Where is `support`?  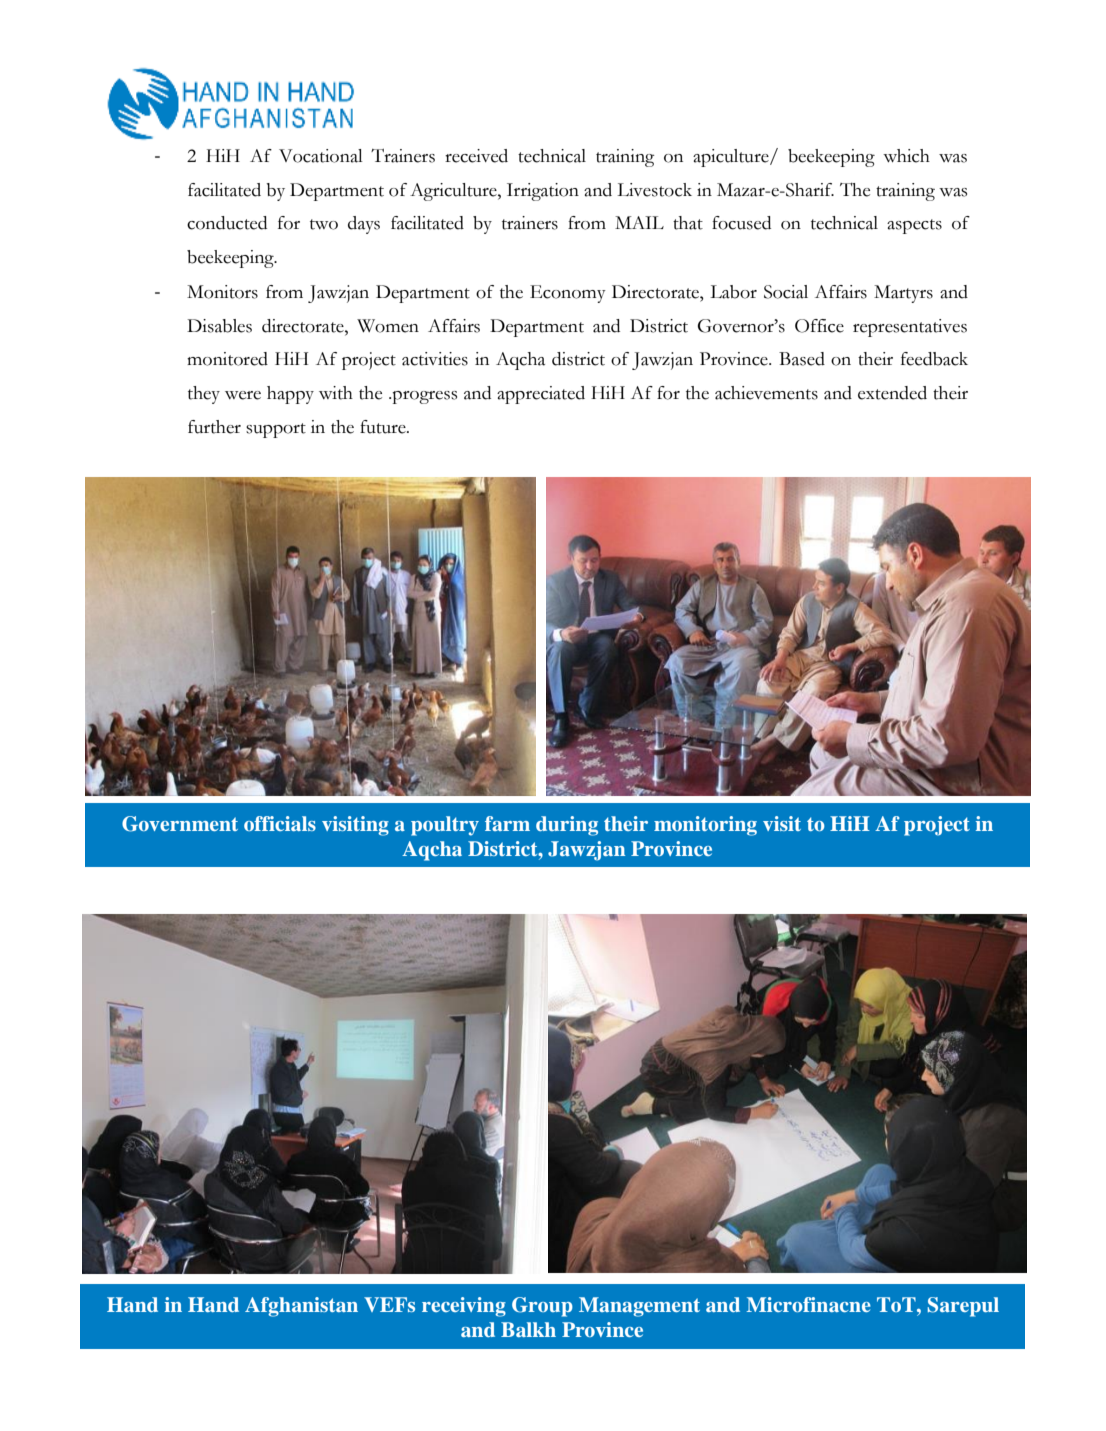
support is located at coordinates (276, 430).
